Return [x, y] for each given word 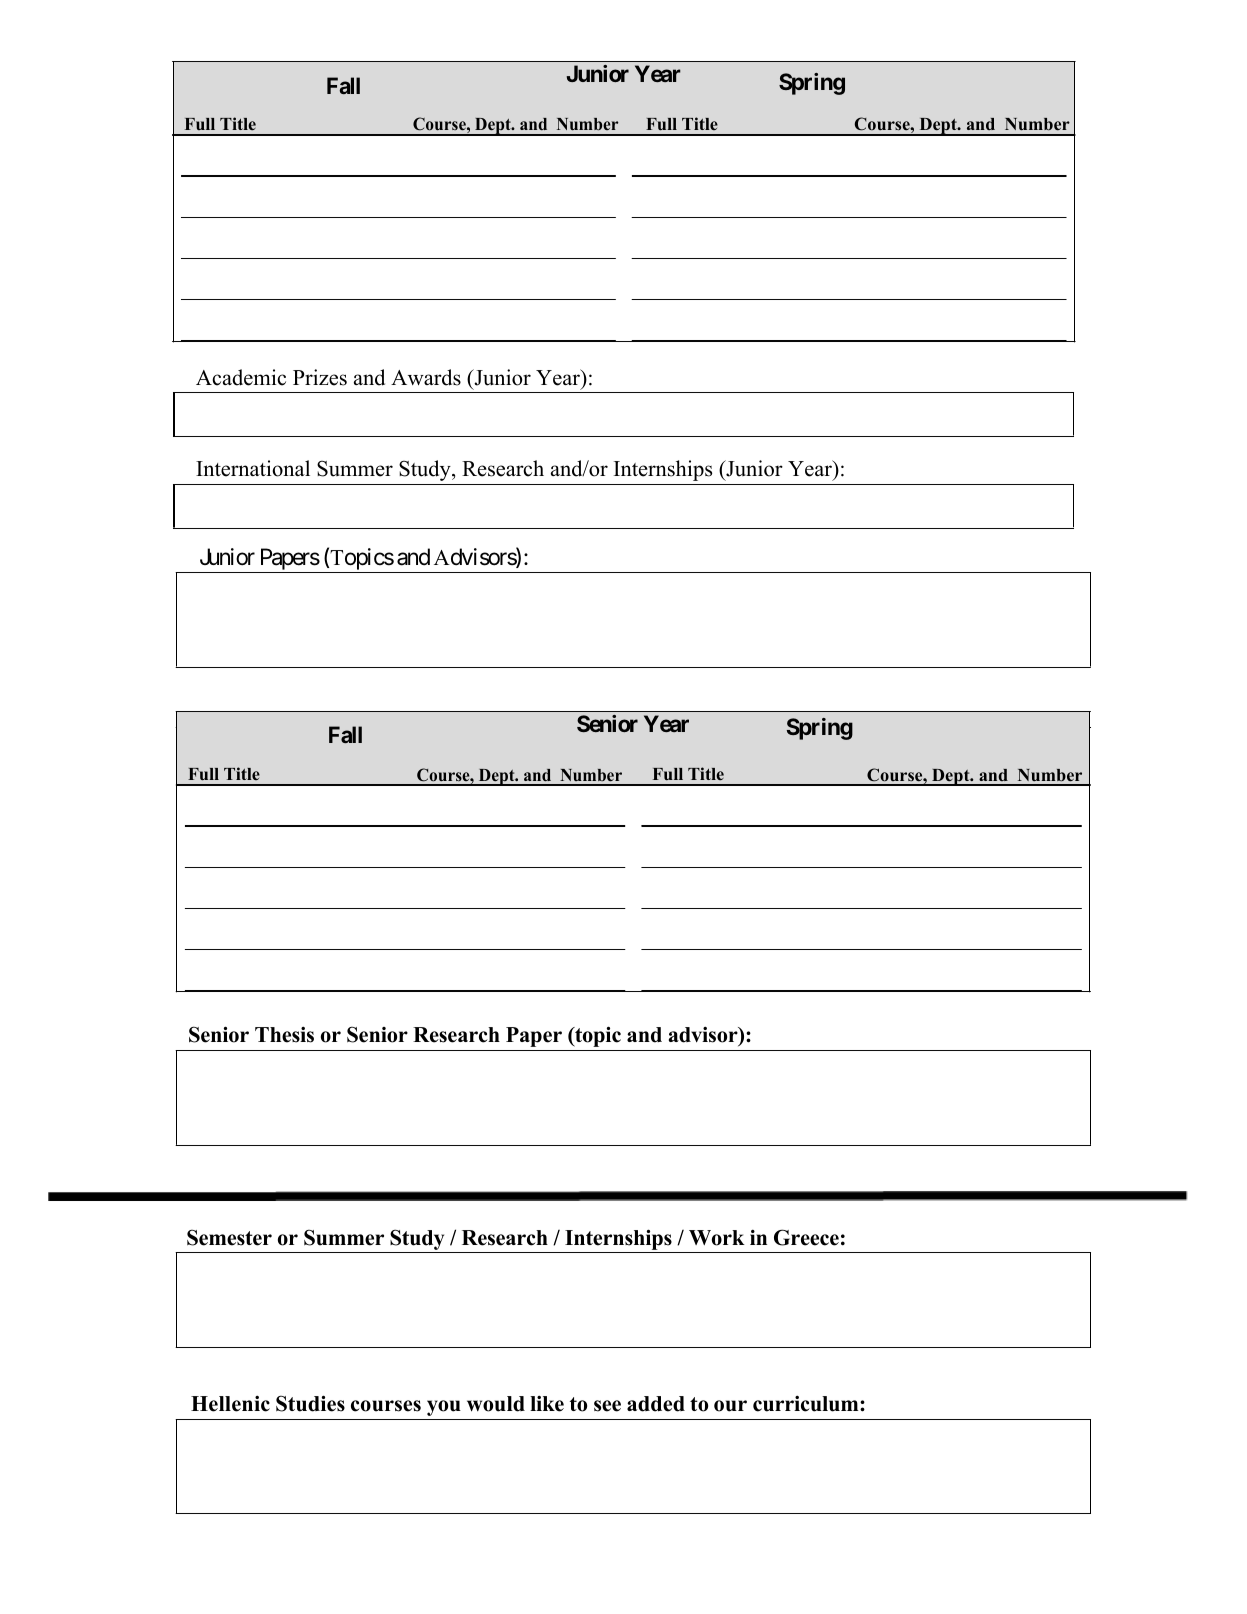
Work [717, 1238]
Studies [310, 1403]
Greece [806, 1237]
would [496, 1404]
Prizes [320, 377]
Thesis [284, 1035]
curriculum [807, 1404]
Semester [229, 1237]
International [253, 468]
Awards [426, 377]
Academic [241, 377]
